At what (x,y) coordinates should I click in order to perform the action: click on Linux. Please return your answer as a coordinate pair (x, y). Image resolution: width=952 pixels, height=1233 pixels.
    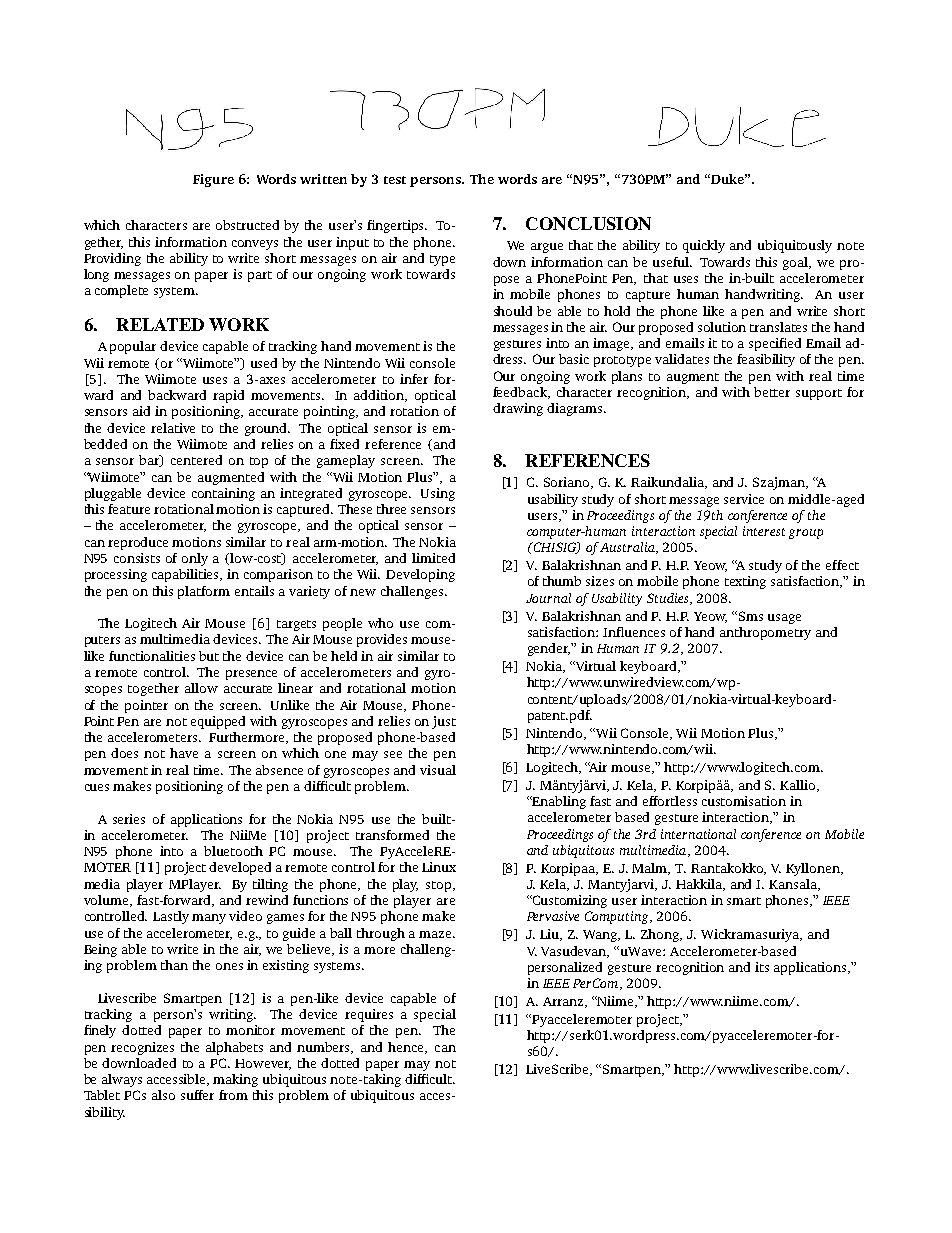
    Looking at the image, I should click on (439, 867).
